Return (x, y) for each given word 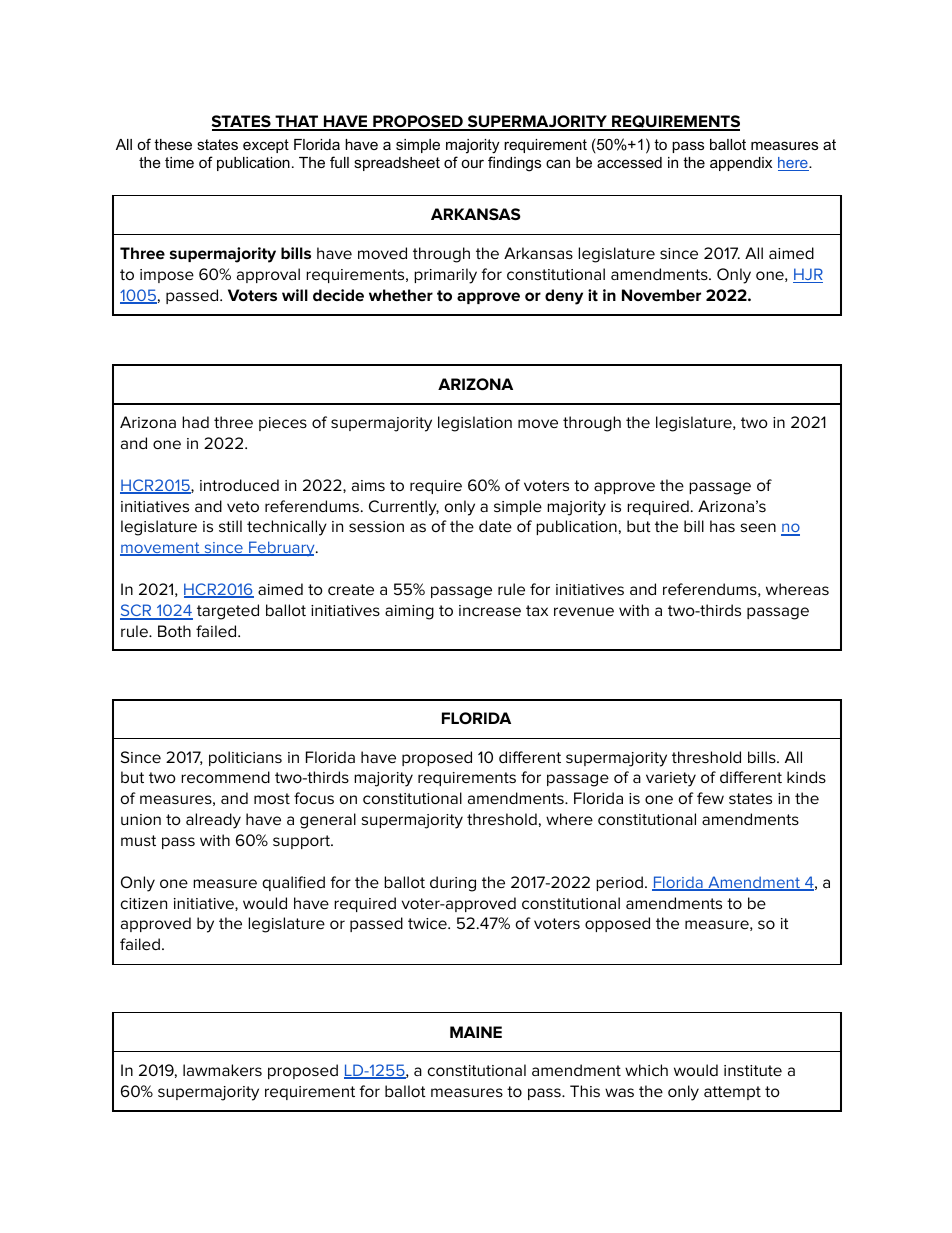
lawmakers (222, 1070)
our (472, 163)
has (722, 526)
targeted (228, 612)
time (179, 162)
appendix (741, 164)
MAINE (476, 1032)
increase (490, 610)
